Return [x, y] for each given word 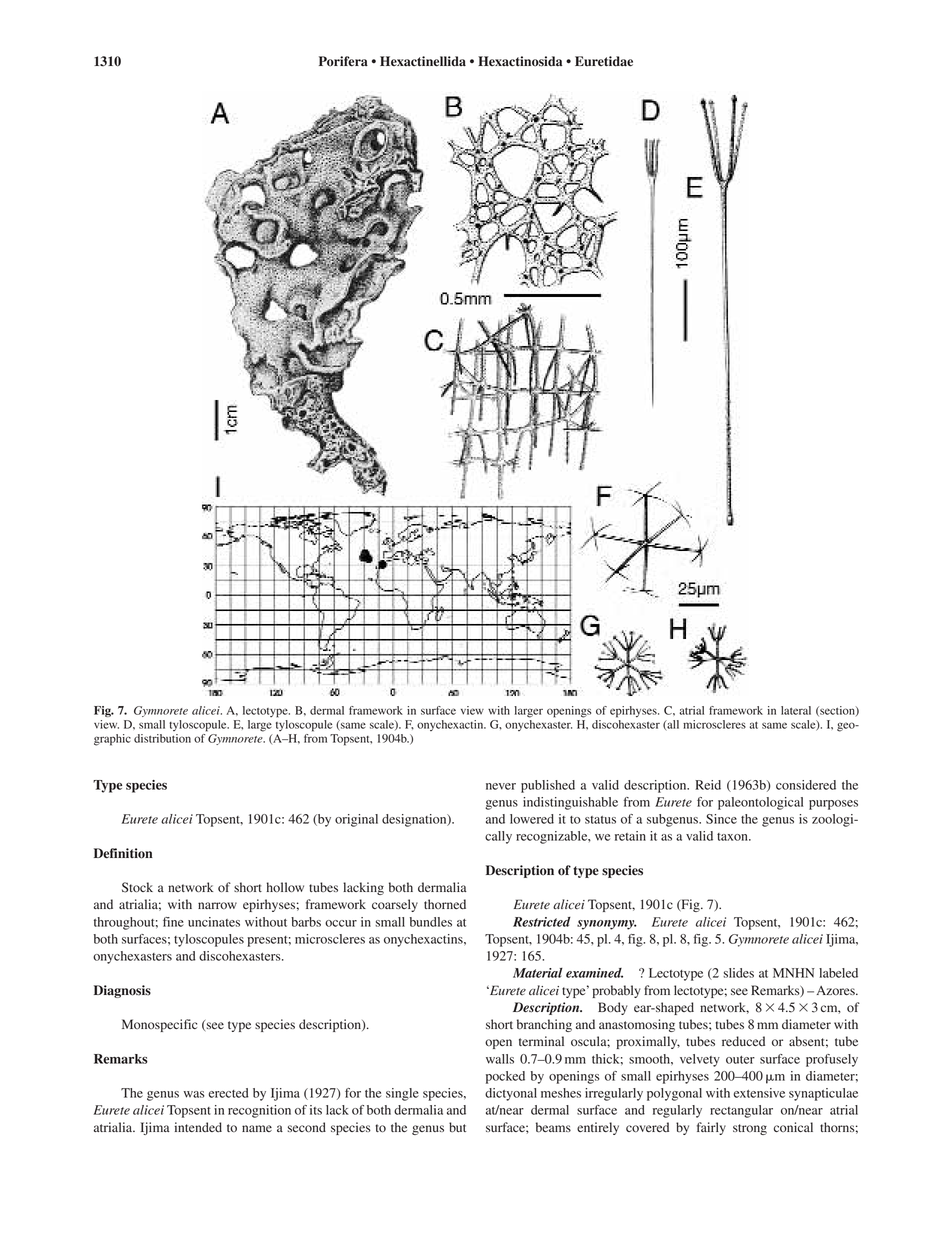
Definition [123, 853]
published [548, 786]
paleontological [760, 803]
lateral [796, 710]
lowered [532, 819]
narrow [217, 905]
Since [721, 819]
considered [806, 785]
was [194, 1094]
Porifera [343, 61]
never [501, 786]
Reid [708, 785]
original [356, 820]
